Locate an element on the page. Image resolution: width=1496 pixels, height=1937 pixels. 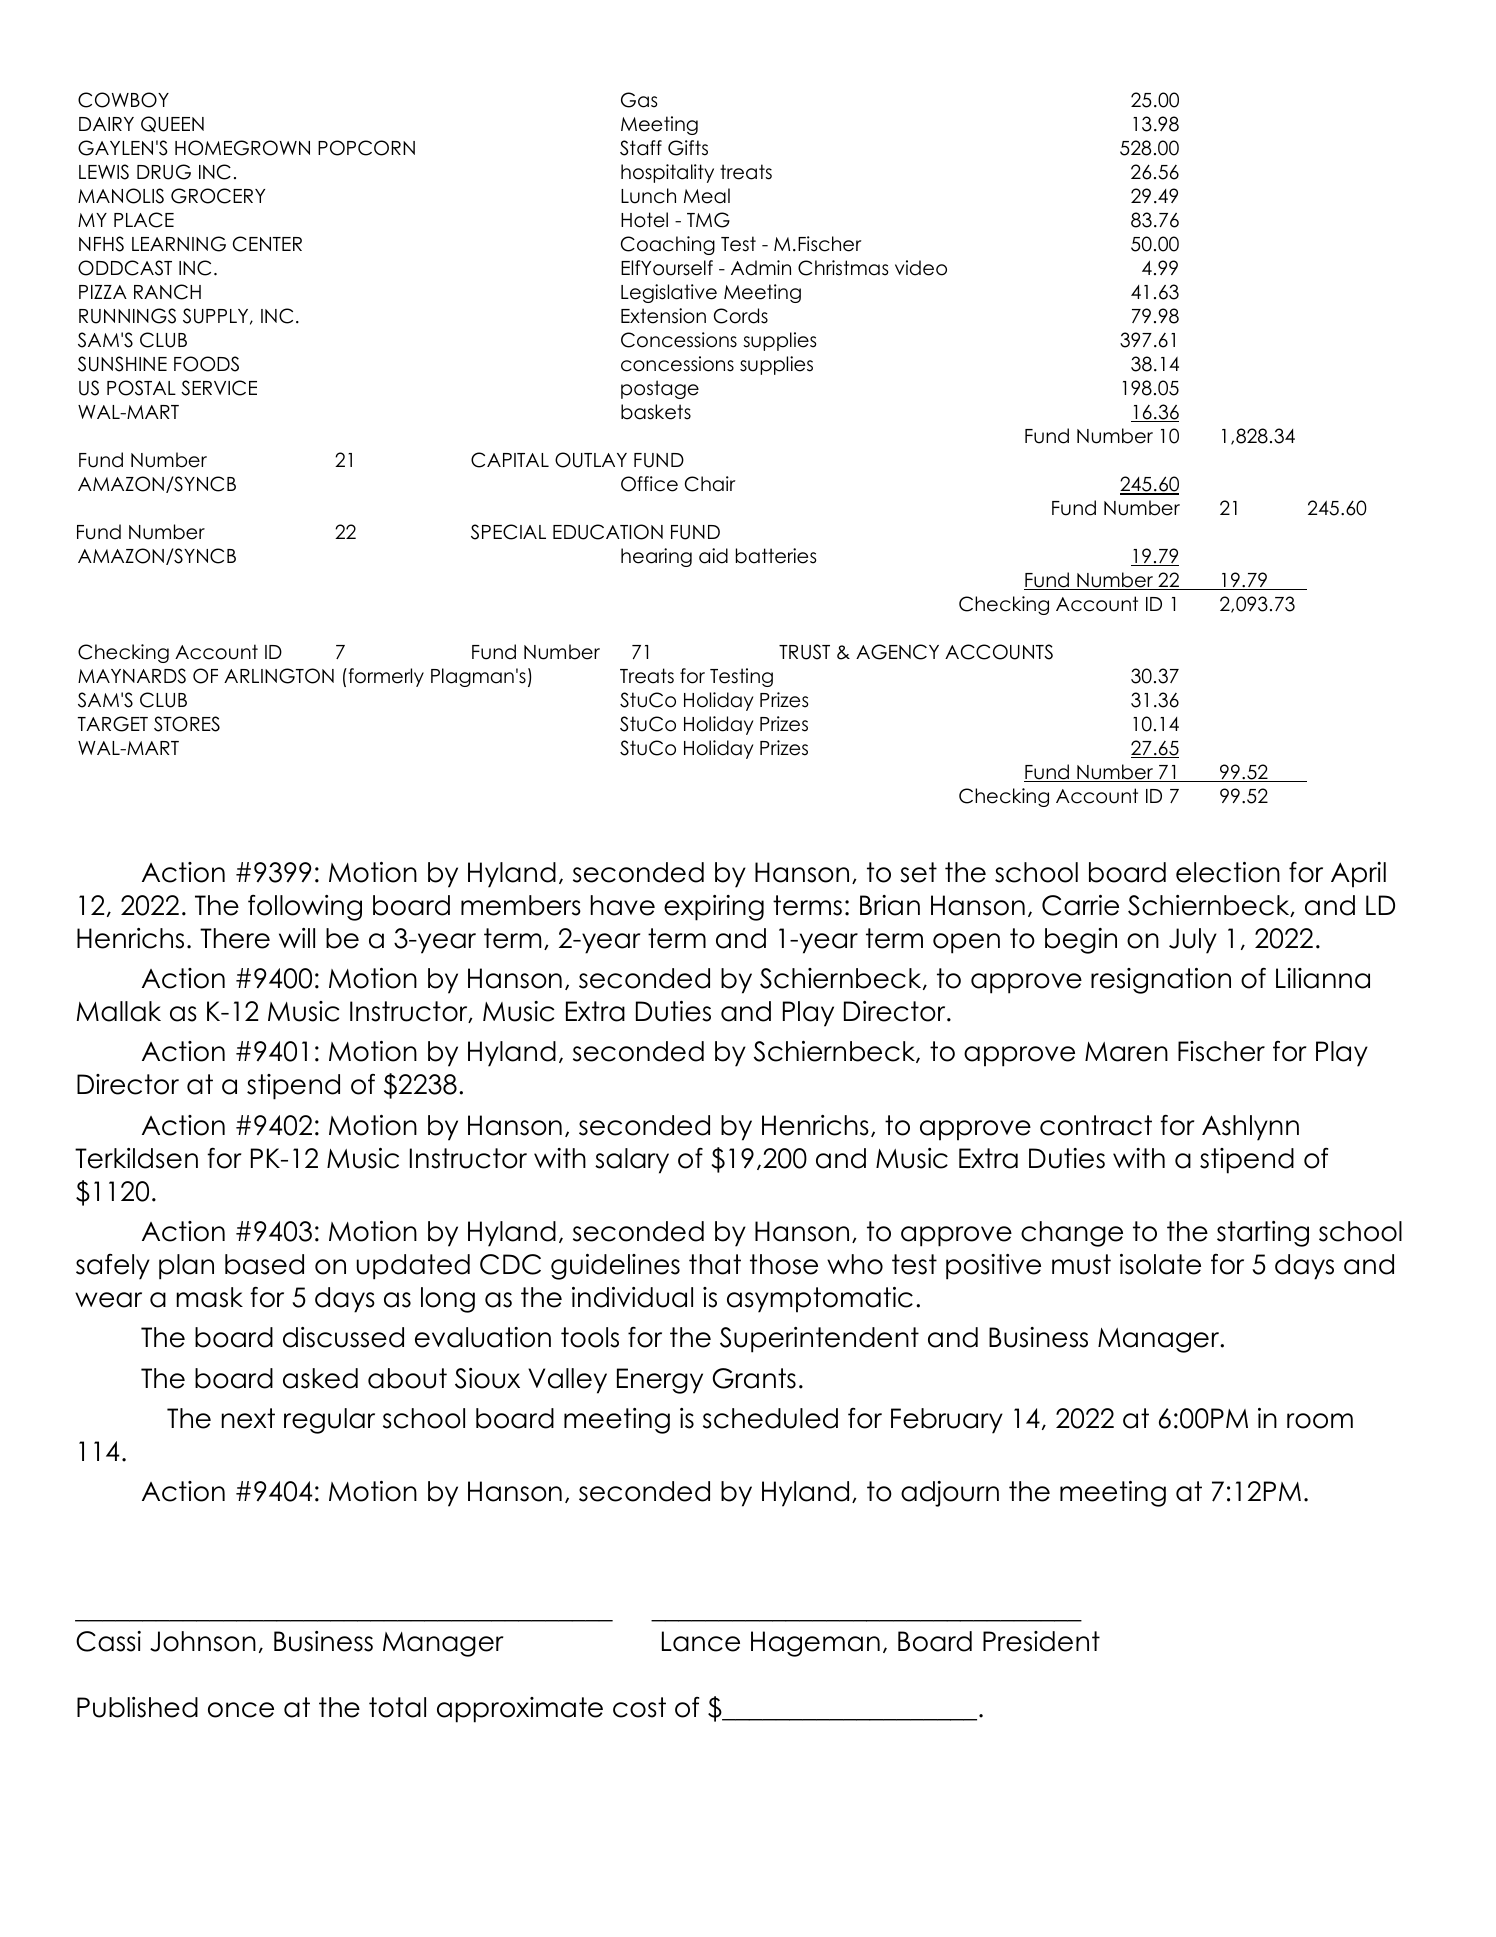
AGENCY is located at coordinates (897, 652).
